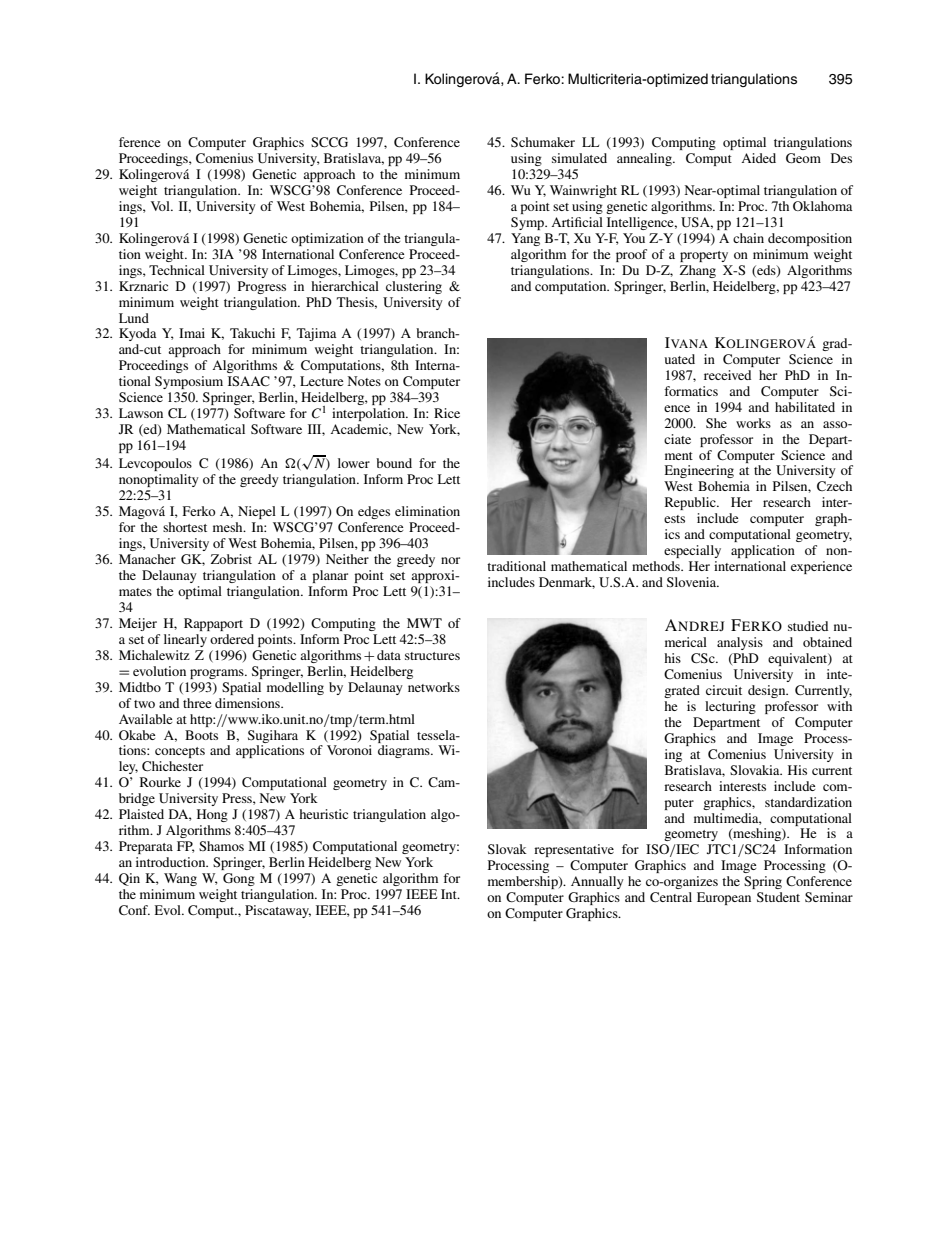 The width and height of the image is (952, 1257). Describe the element at coordinates (768, 691) in the image. I see `design` at that location.
